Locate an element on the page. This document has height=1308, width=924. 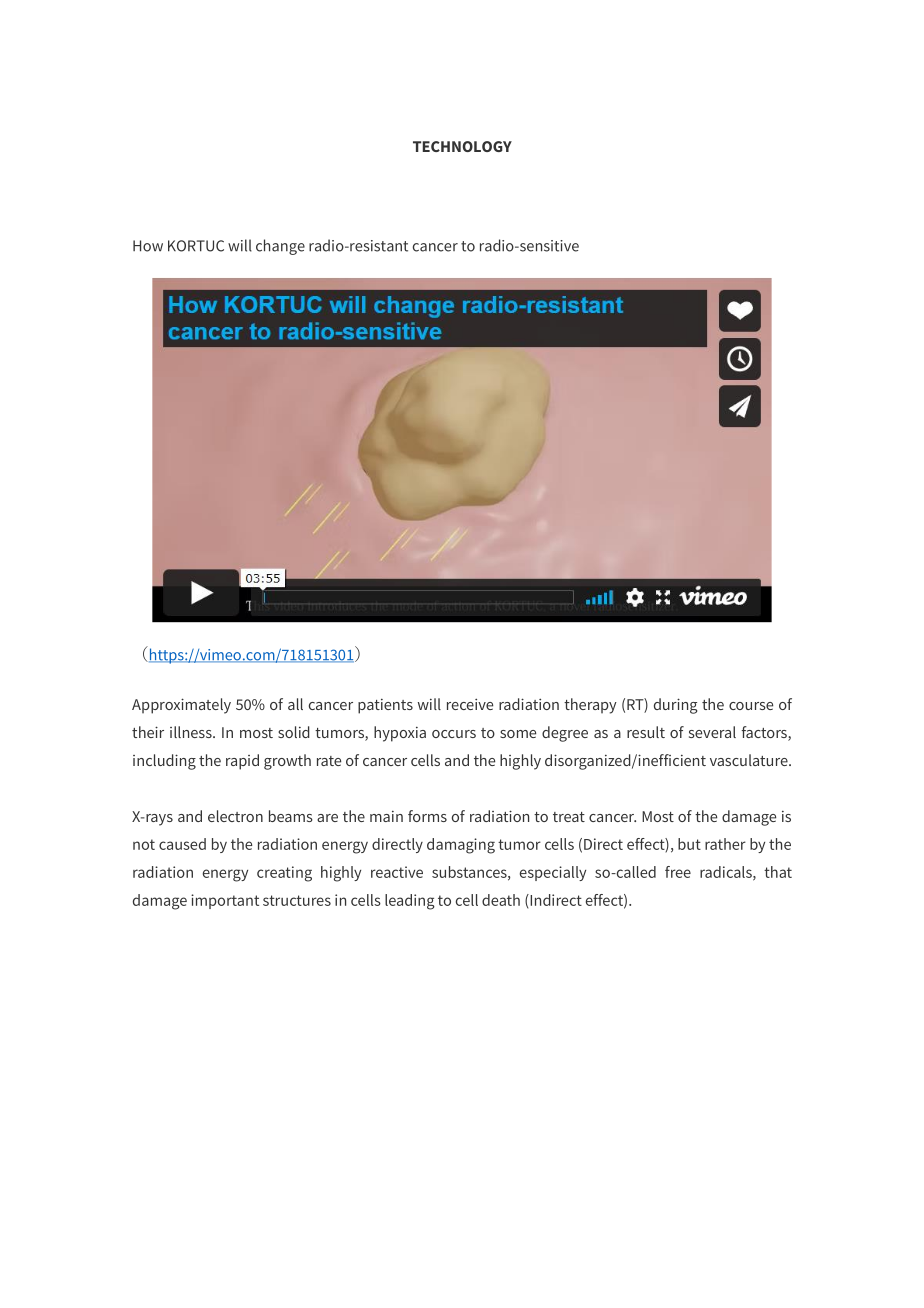
important is located at coordinates (225, 901).
